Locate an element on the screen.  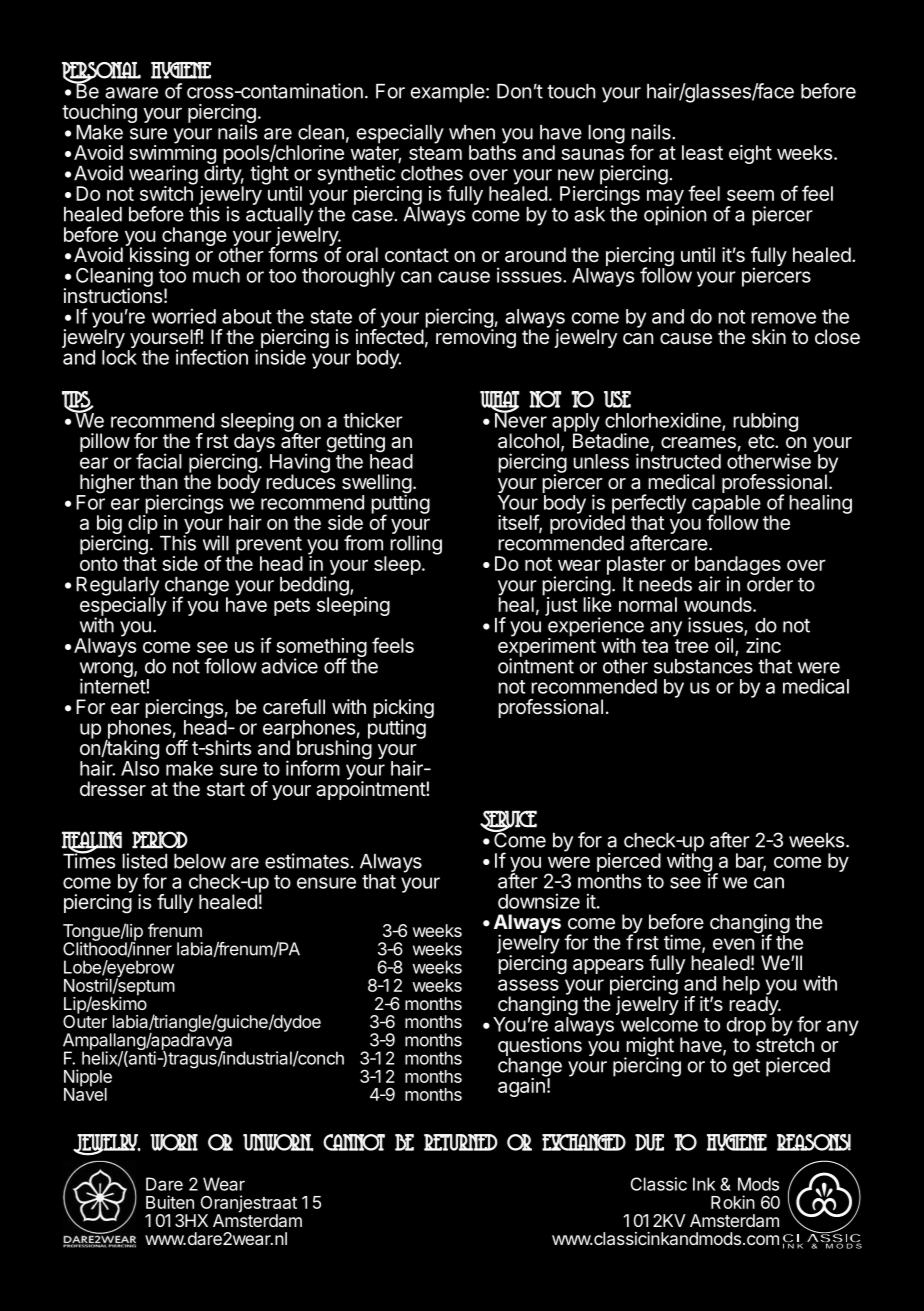
skin is located at coordinates (769, 336).
